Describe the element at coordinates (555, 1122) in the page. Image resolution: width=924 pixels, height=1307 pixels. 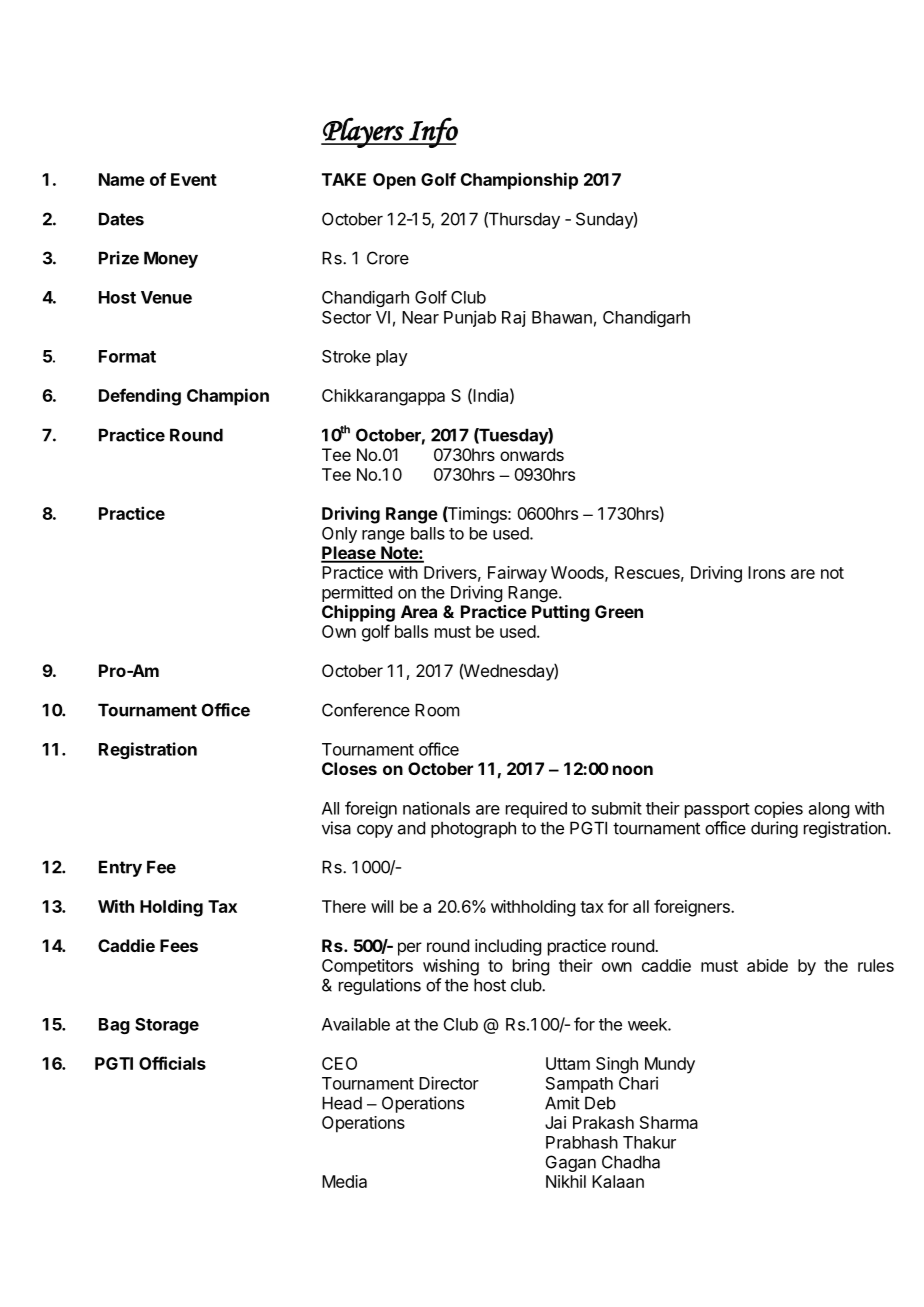
I see `Jai` at that location.
